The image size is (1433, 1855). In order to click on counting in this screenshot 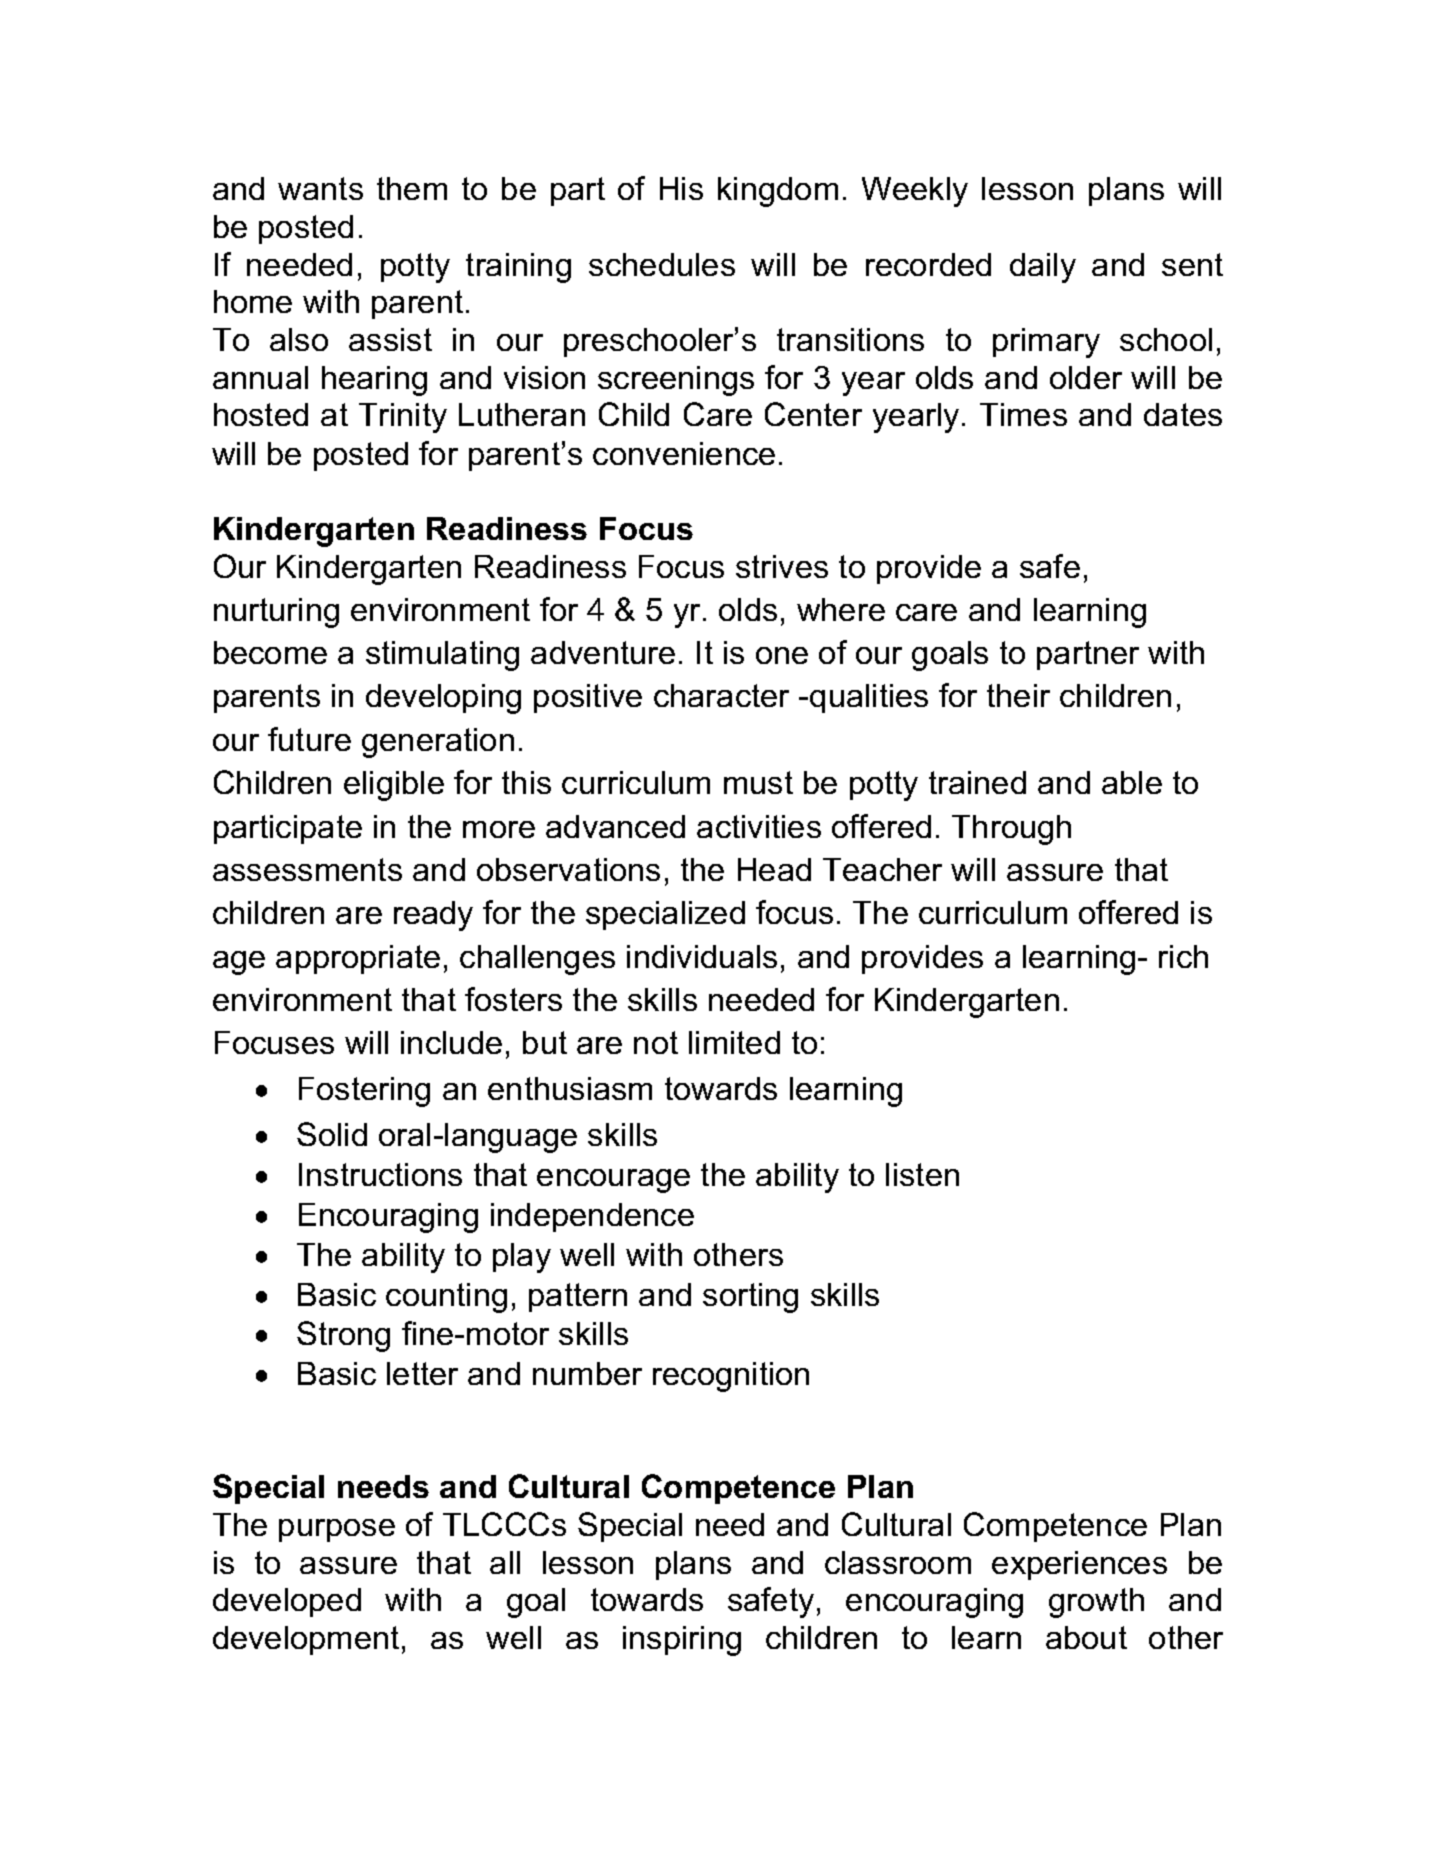, I will do `click(446, 1298)`.
